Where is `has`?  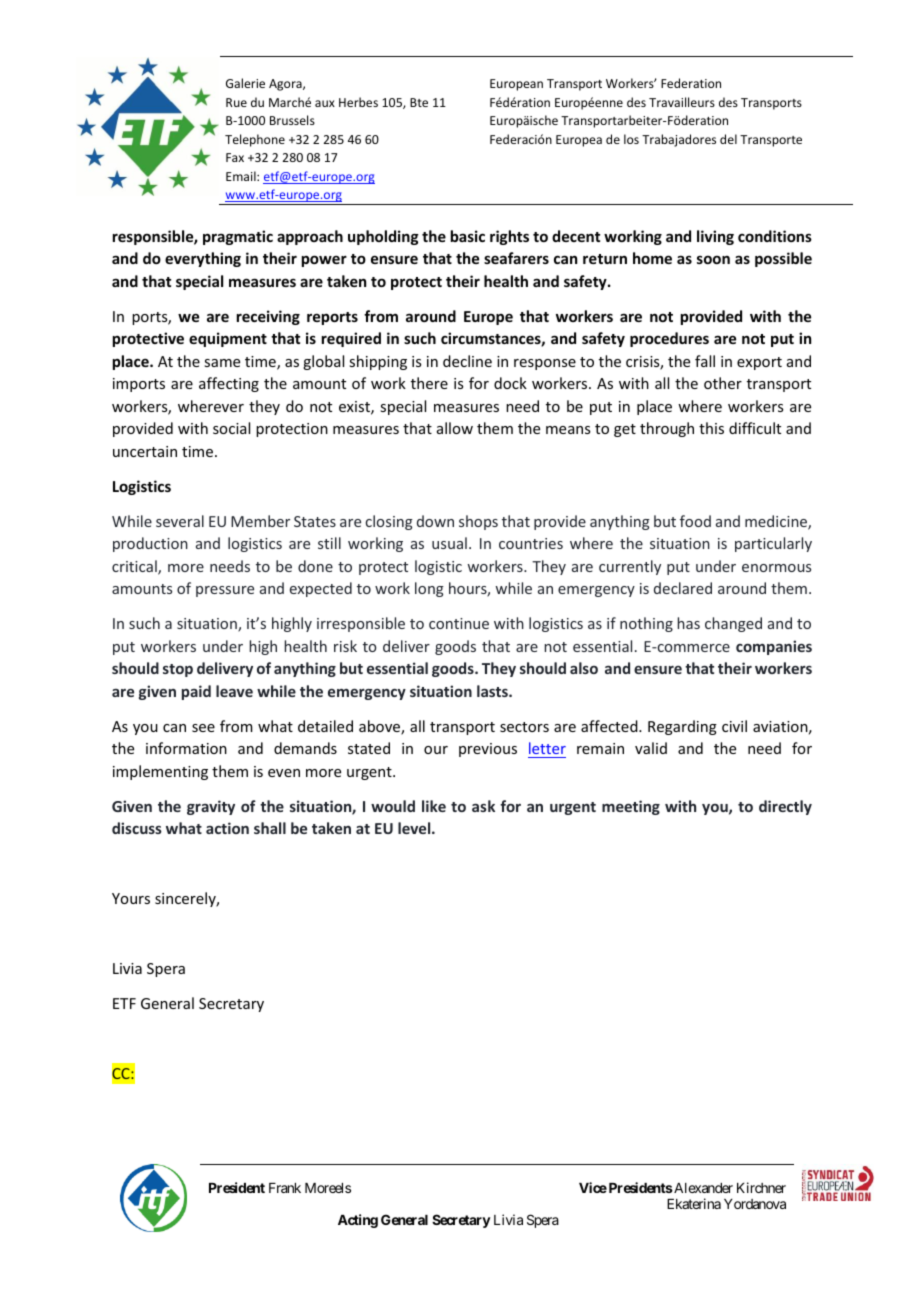
has is located at coordinates (688, 623).
